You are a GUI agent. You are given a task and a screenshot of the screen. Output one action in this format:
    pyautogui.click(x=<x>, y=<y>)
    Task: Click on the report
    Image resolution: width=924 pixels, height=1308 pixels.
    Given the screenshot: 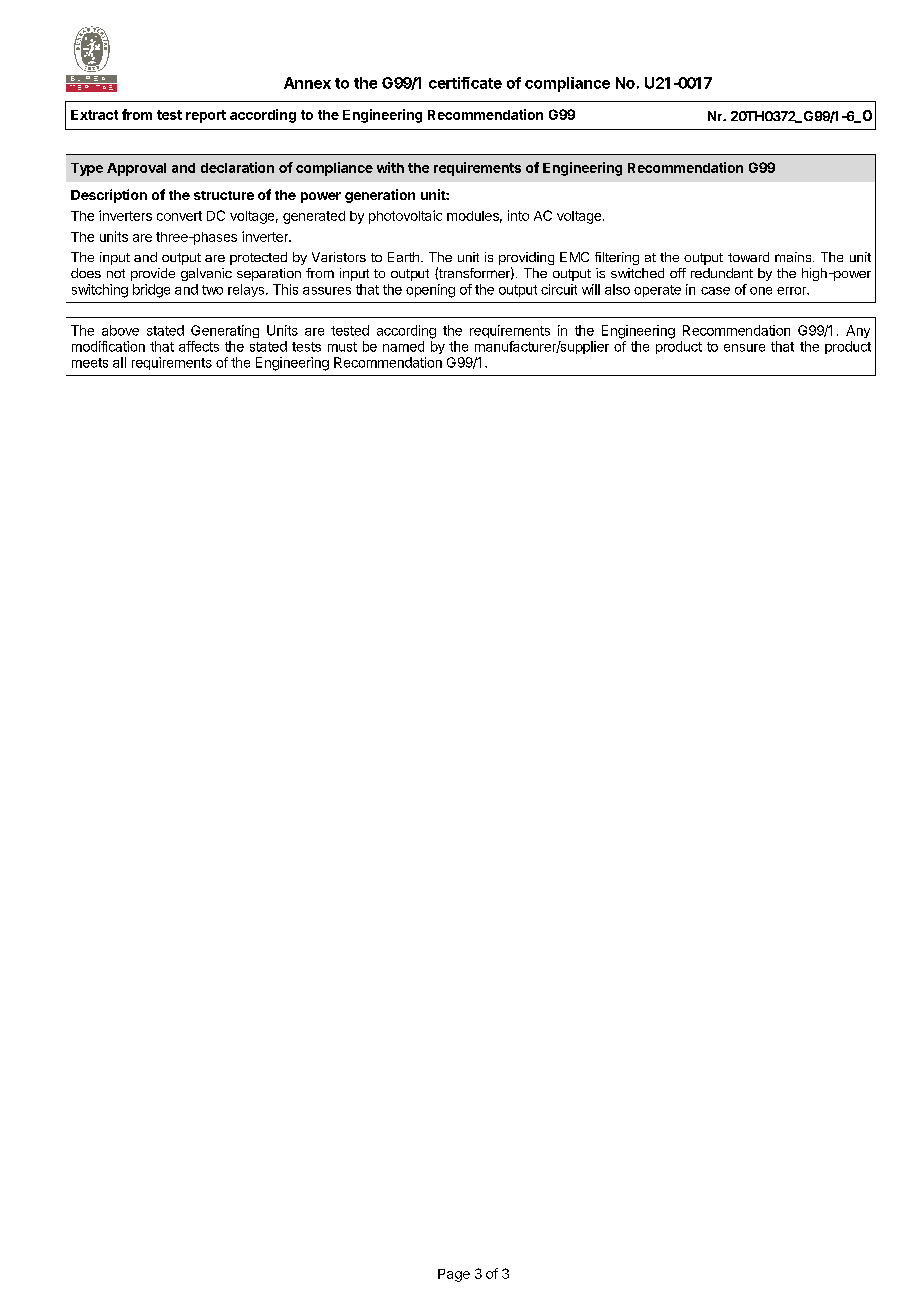 What is the action you would take?
    pyautogui.click(x=206, y=116)
